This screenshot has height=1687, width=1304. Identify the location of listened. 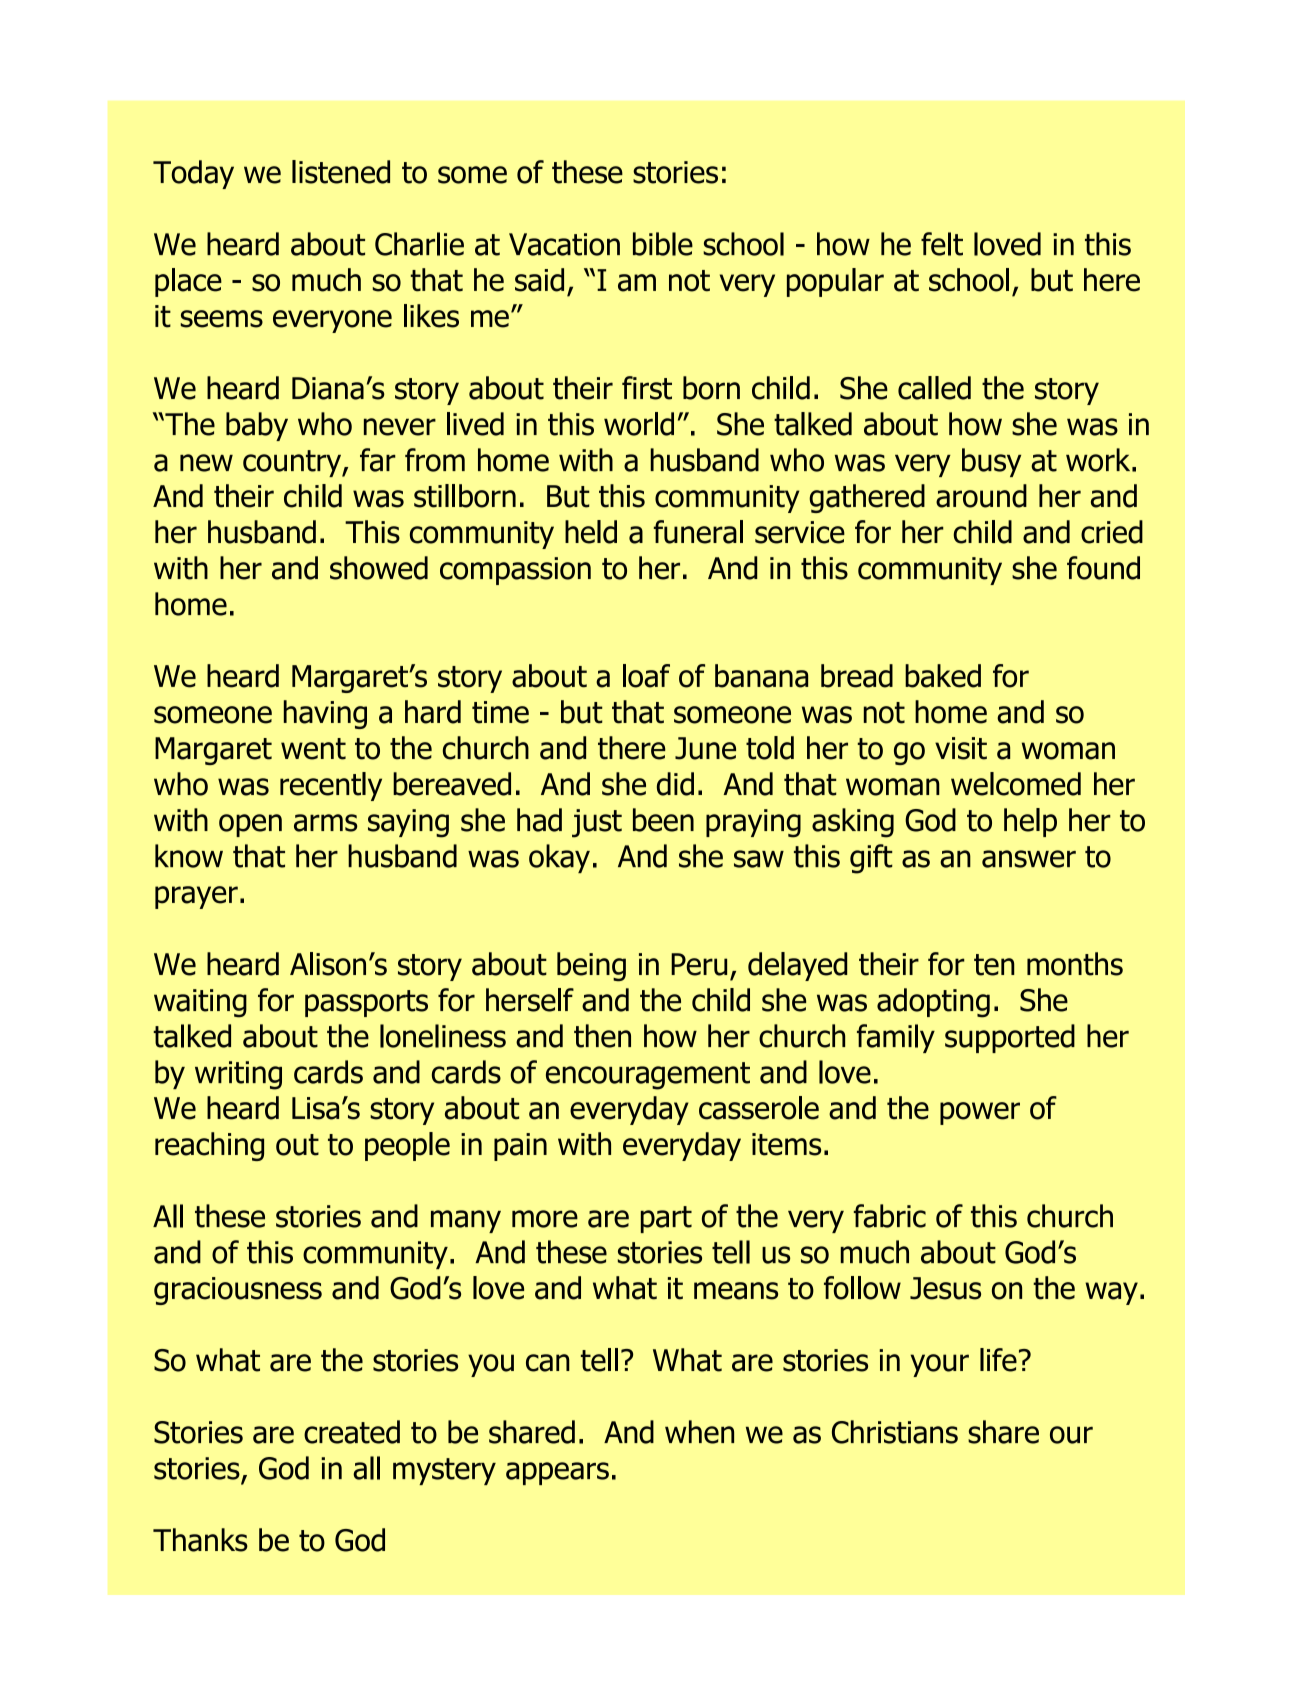
(341, 172).
